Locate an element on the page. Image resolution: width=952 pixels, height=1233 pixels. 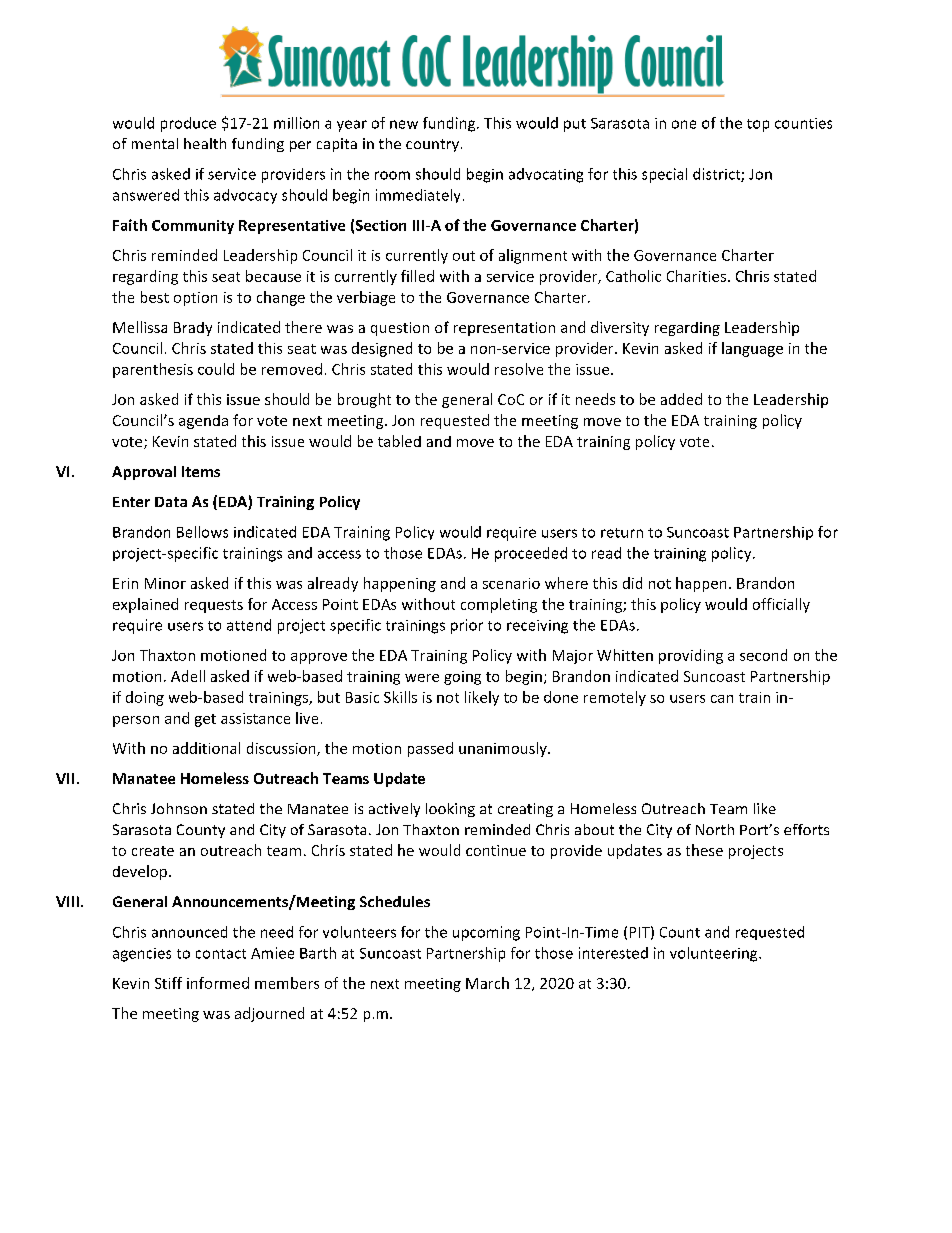
upcoming is located at coordinates (486, 933).
